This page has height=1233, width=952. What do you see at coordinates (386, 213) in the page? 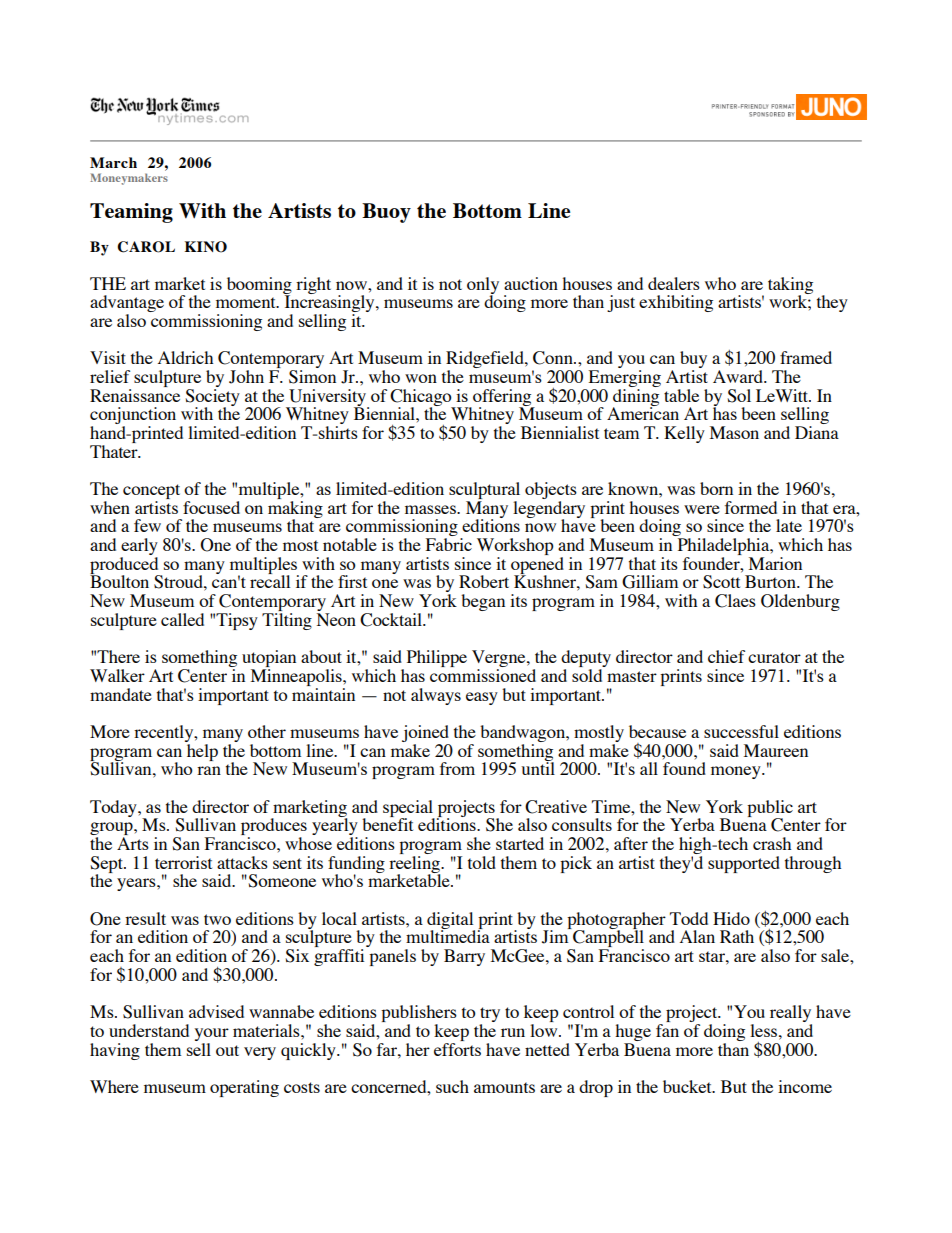
I see `Buoy` at bounding box center [386, 213].
